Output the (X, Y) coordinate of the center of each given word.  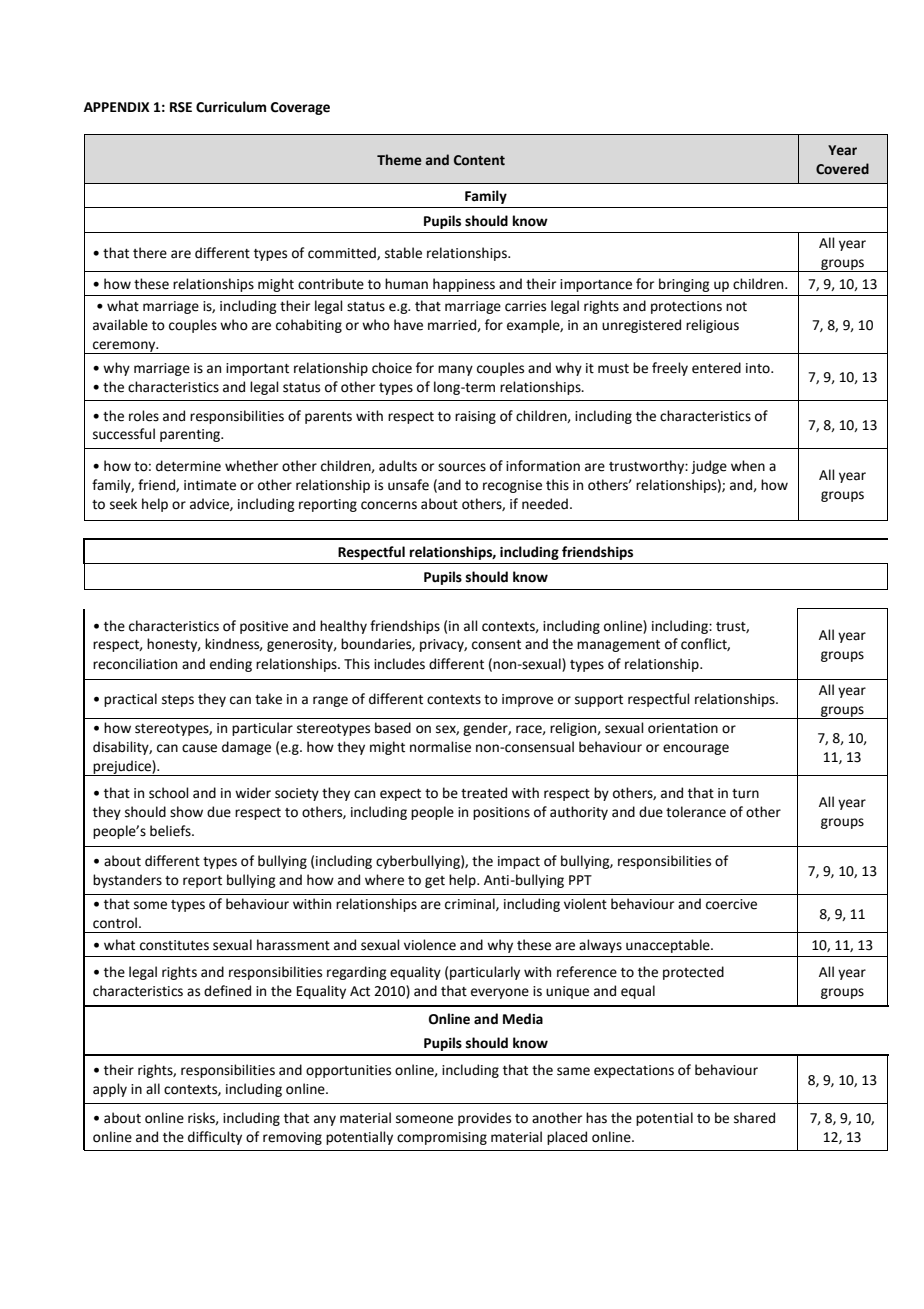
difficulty (215, 1138)
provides (484, 1119)
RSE (181, 107)
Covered (842, 169)
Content (479, 160)
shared (754, 1118)
